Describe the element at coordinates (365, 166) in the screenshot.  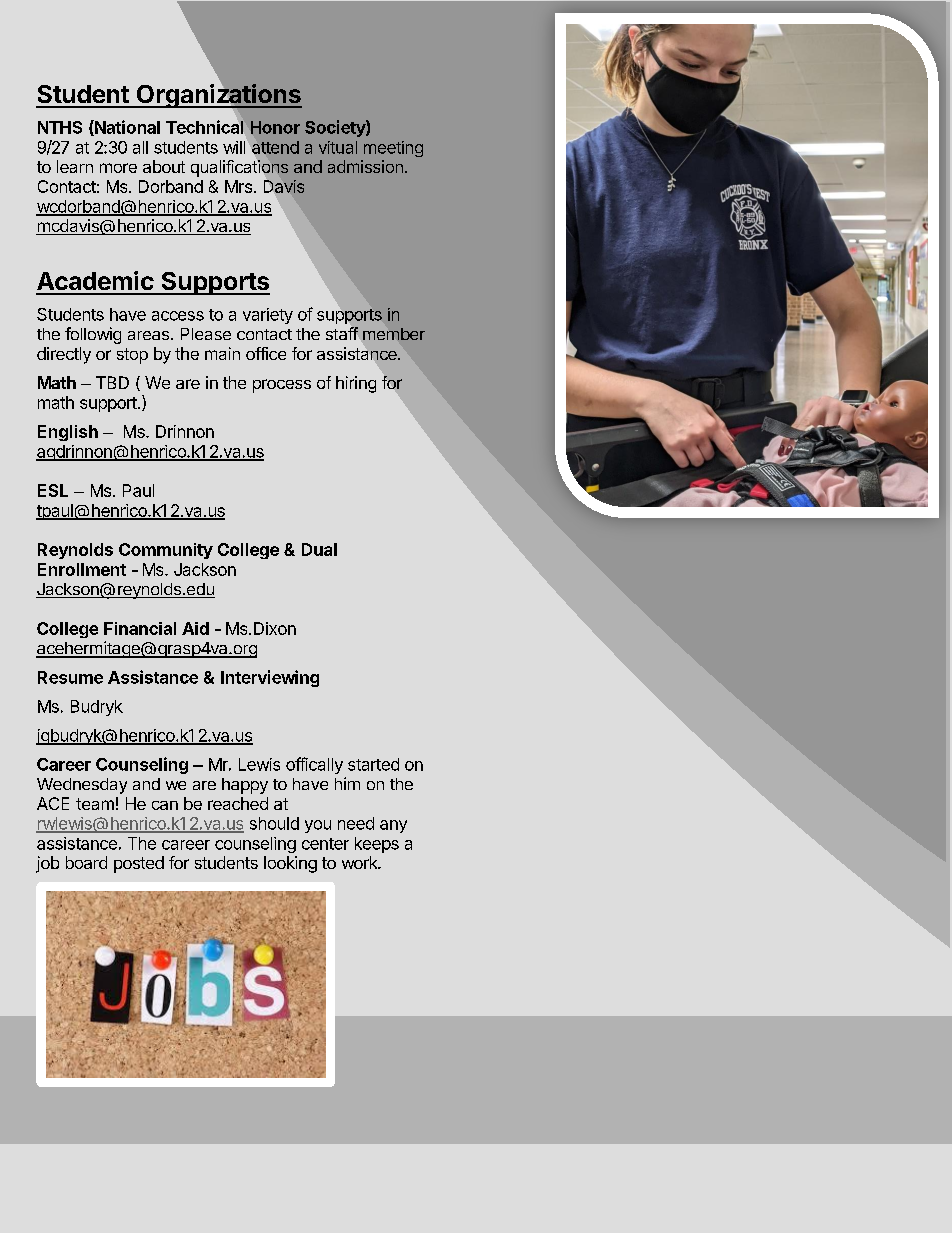
I see `admission` at that location.
